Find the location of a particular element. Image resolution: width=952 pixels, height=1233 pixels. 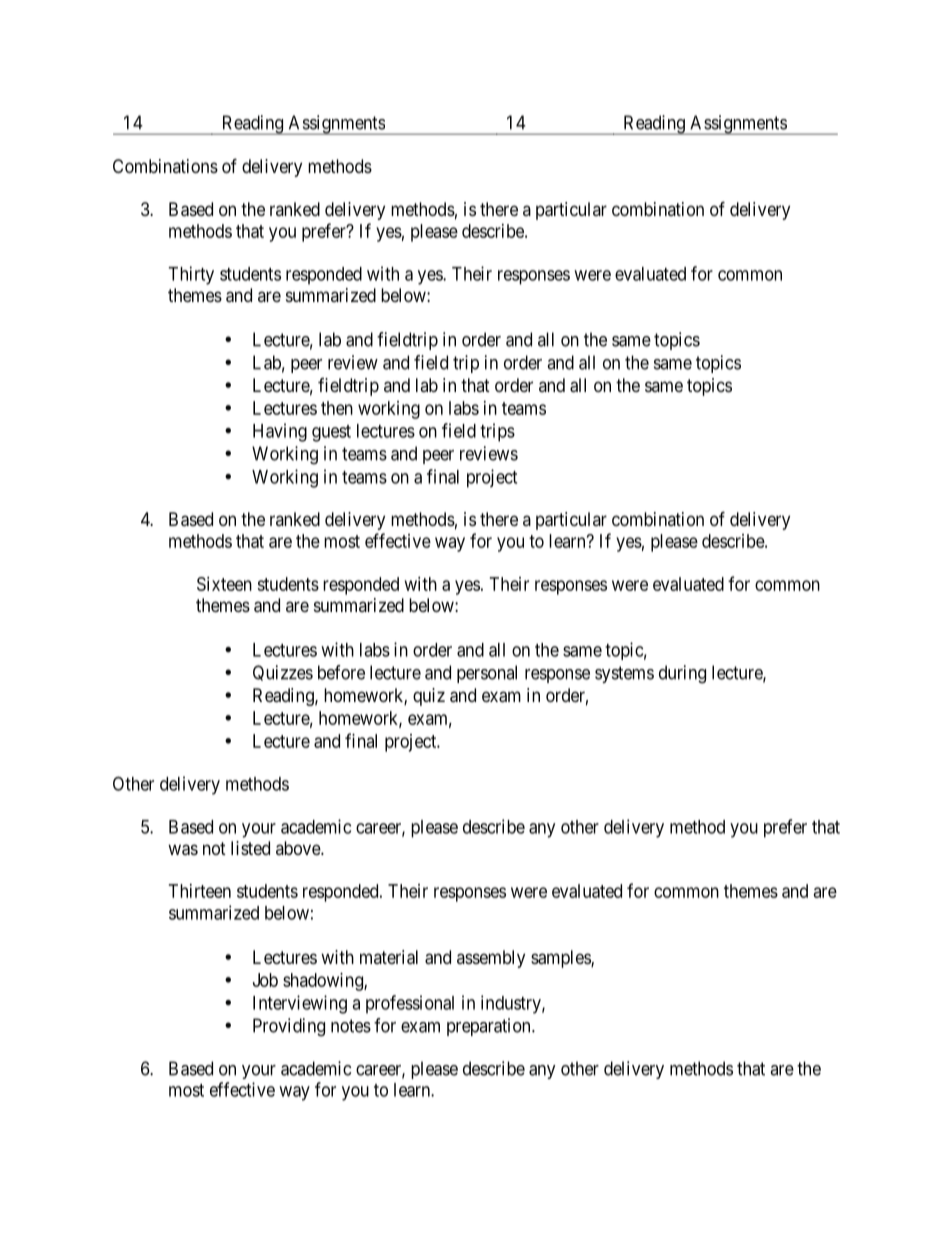

professional is located at coordinates (410, 1004).
